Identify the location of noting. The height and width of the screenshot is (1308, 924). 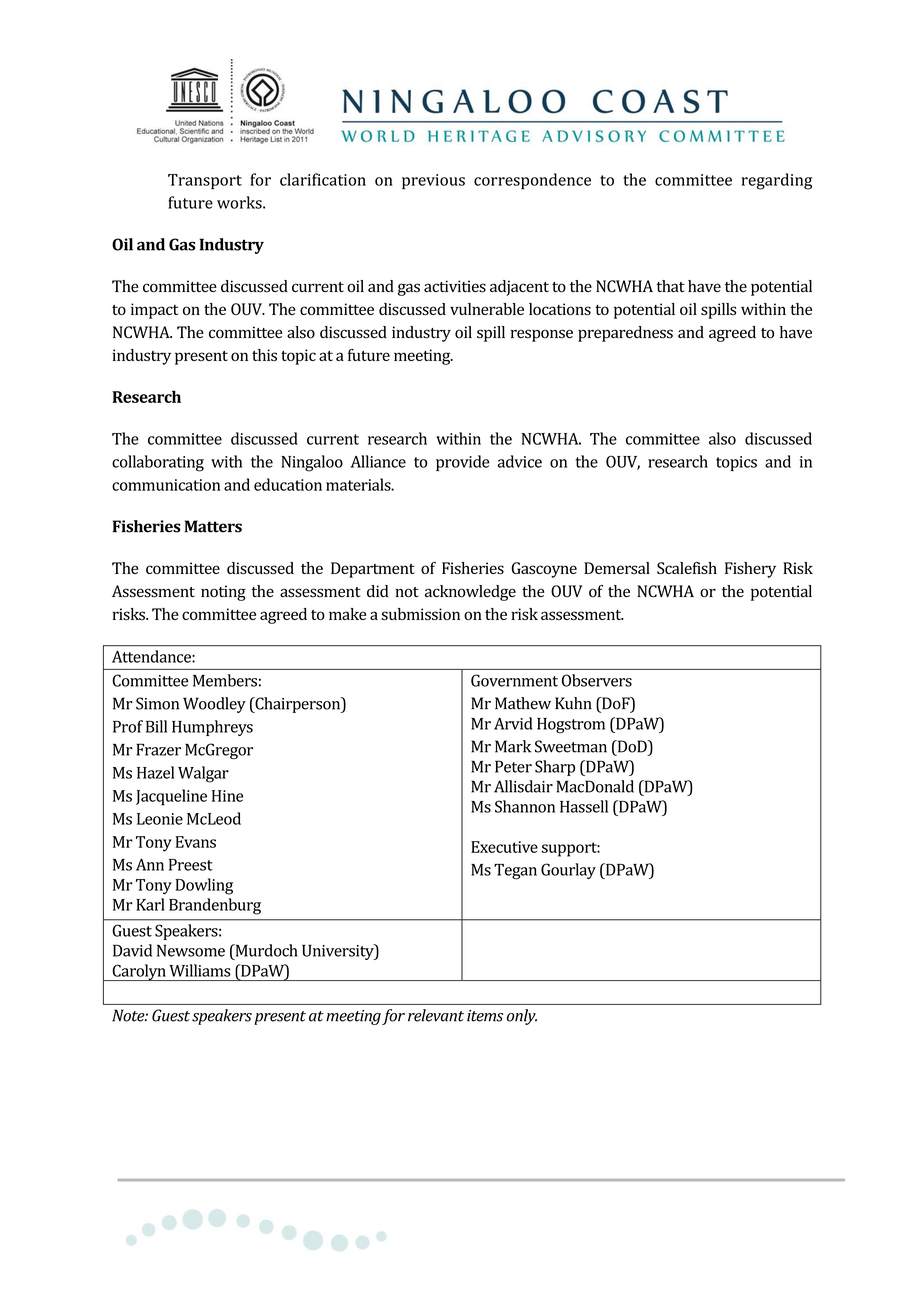
(223, 593).
